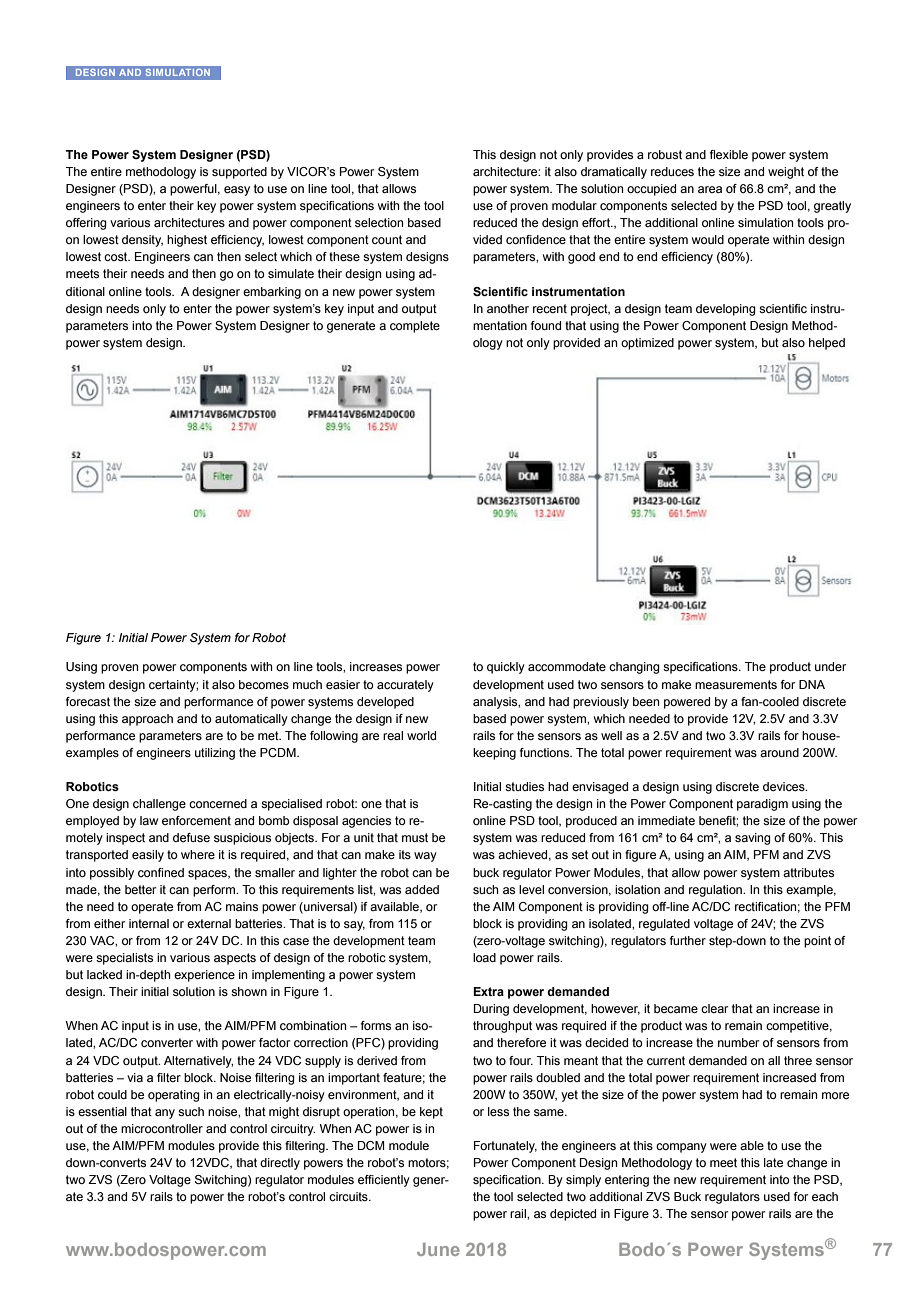  I want to click on area, so click(710, 189).
